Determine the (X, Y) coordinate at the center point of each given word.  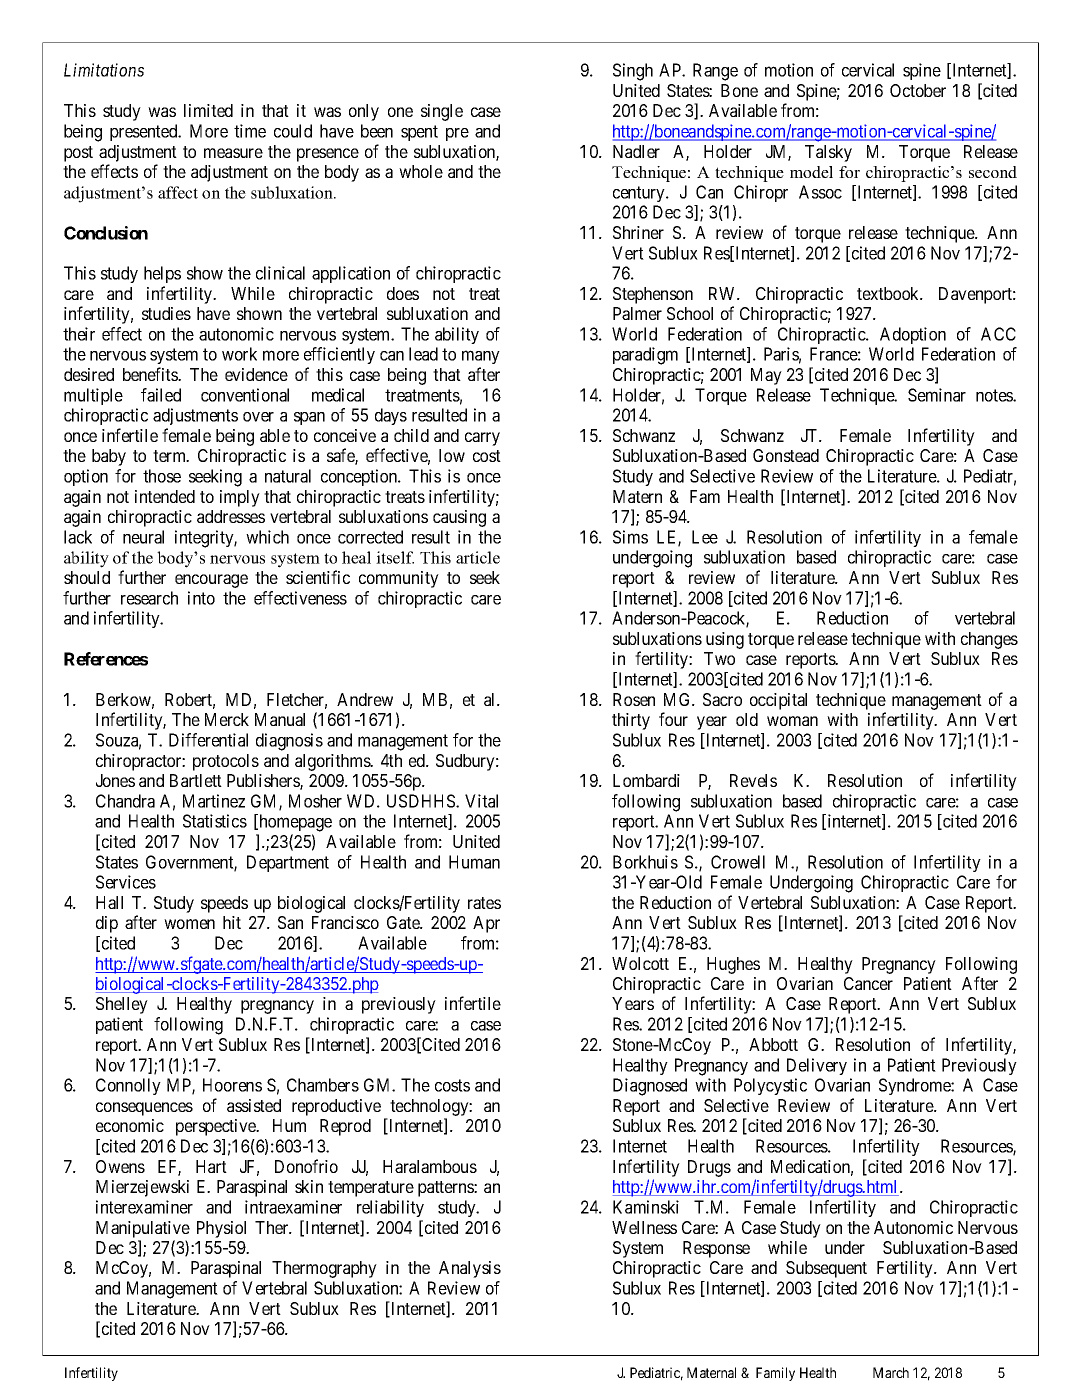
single (442, 112)
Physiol (221, 1229)
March (891, 1372)
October (918, 90)
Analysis (470, 1269)
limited (208, 110)
